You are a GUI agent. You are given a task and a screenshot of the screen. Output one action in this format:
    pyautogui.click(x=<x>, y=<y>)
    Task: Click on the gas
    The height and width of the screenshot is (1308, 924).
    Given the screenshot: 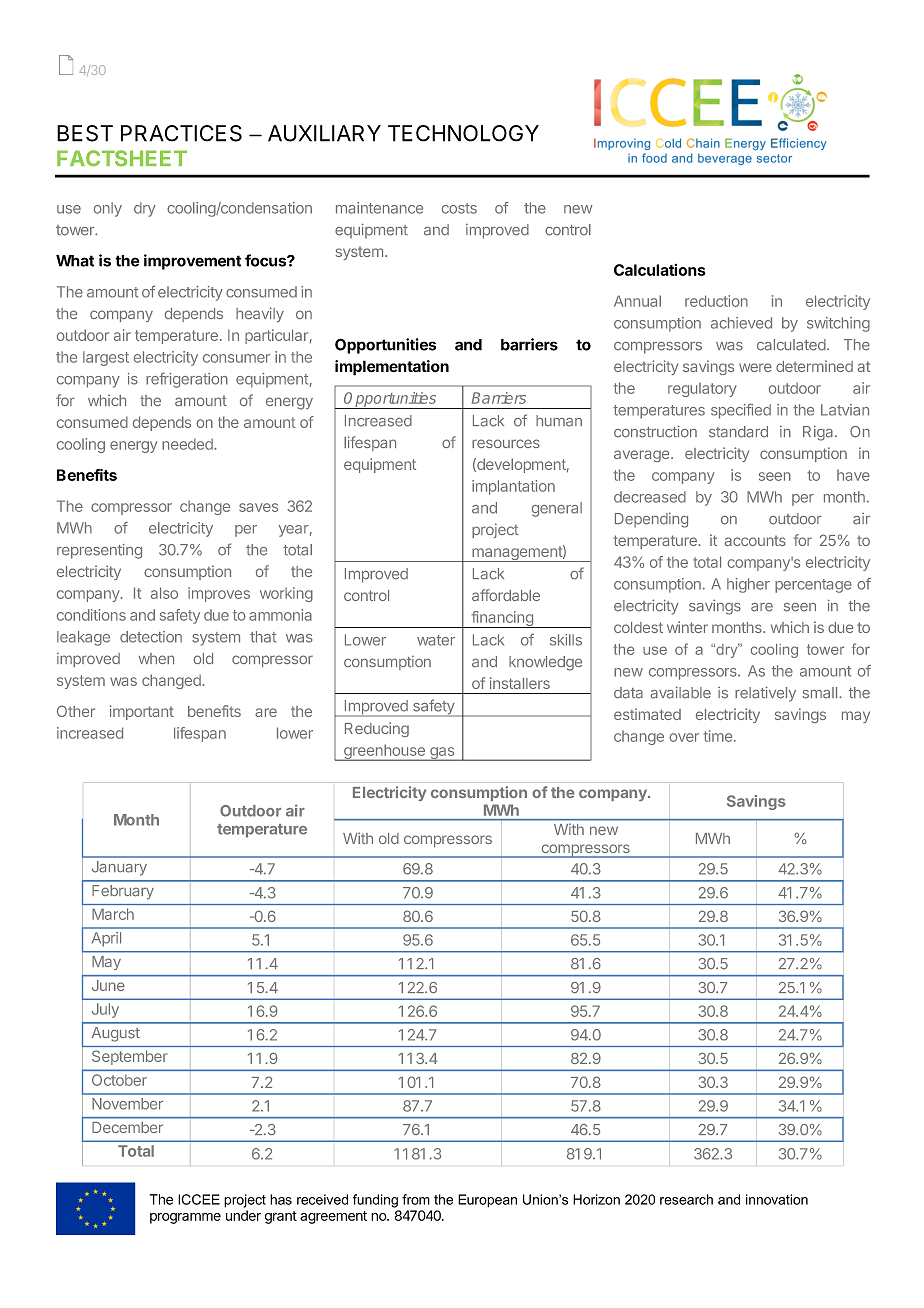 What is the action you would take?
    pyautogui.click(x=442, y=754)
